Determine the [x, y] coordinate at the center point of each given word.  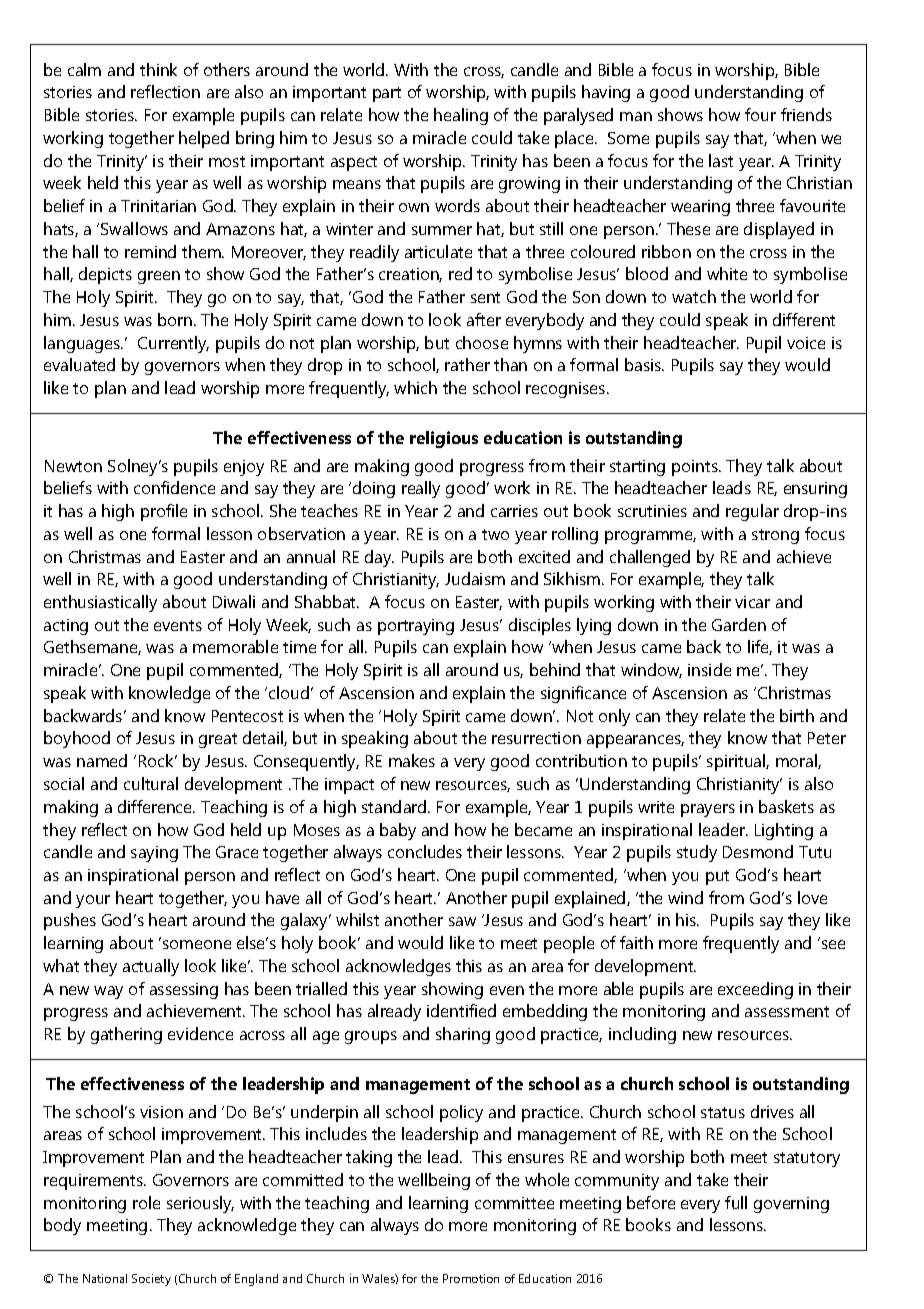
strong [775, 536]
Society [151, 1280]
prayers [708, 810]
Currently [173, 344]
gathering [126, 1035]
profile [164, 512]
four [760, 114]
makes [412, 760]
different [804, 319]
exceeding [755, 990]
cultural [151, 783]
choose [482, 342]
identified [461, 1010]
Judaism [475, 578]
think [158, 69]
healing [461, 116]
